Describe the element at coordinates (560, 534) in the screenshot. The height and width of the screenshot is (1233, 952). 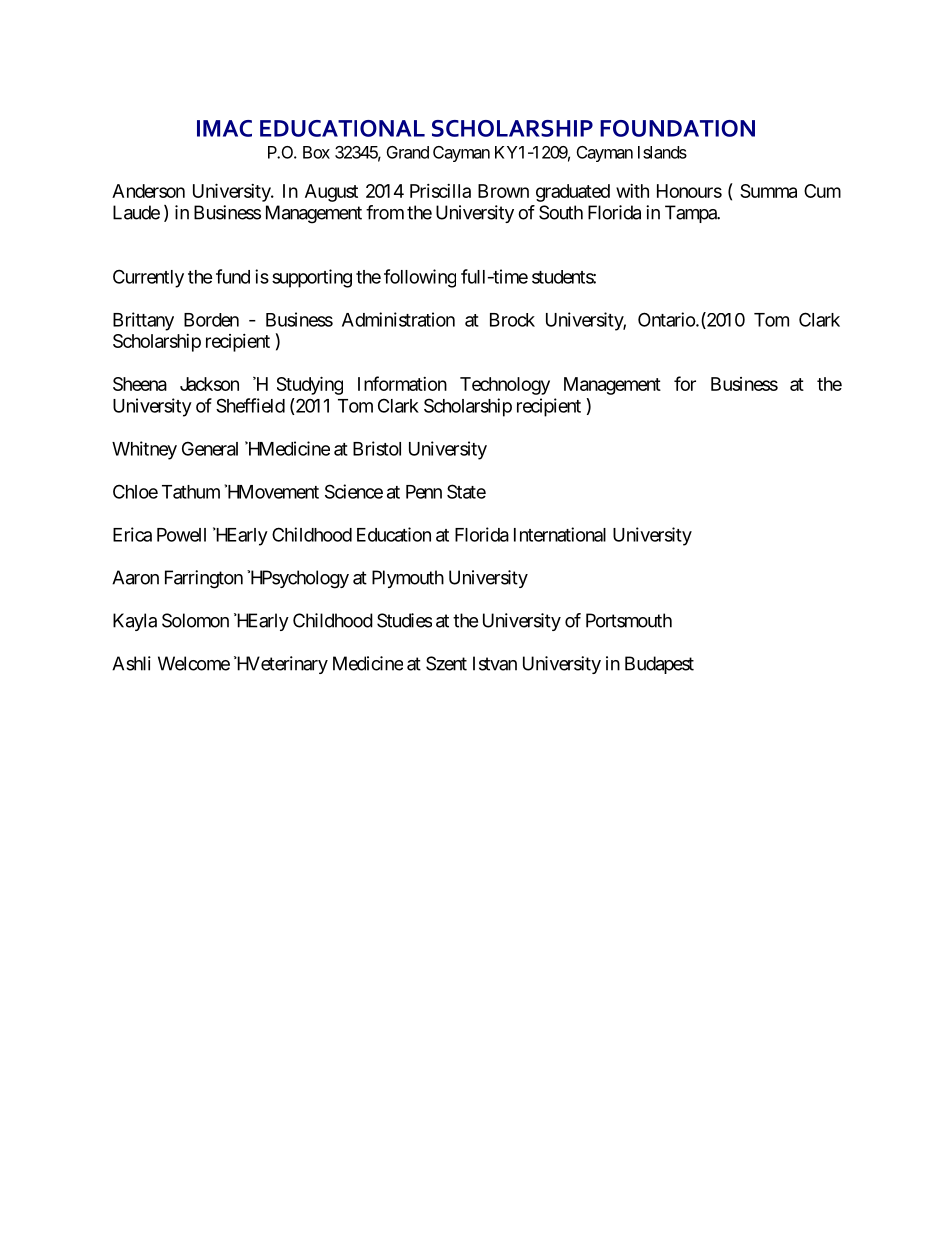
I see `International` at that location.
